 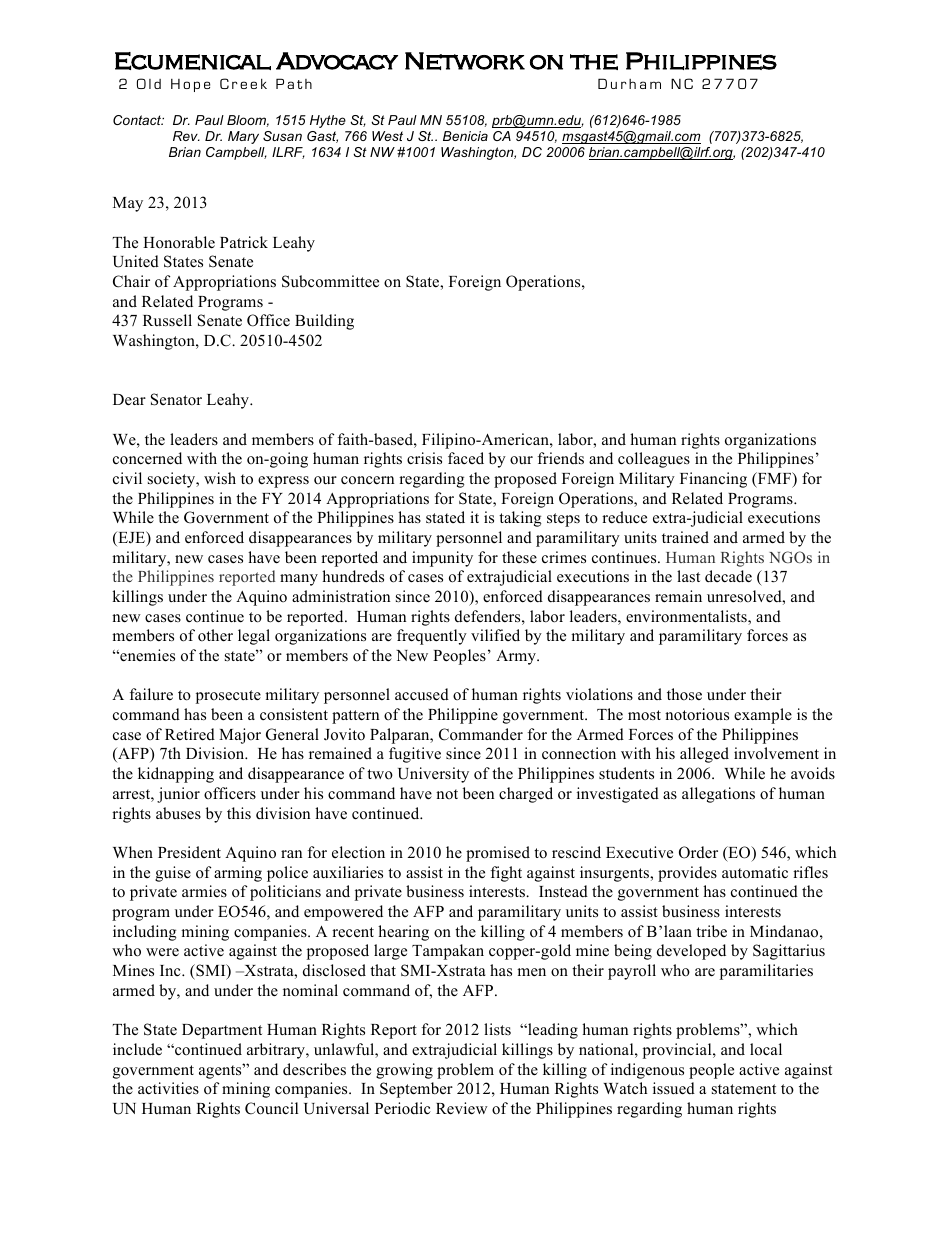 I want to click on colleagues, so click(x=654, y=460).
